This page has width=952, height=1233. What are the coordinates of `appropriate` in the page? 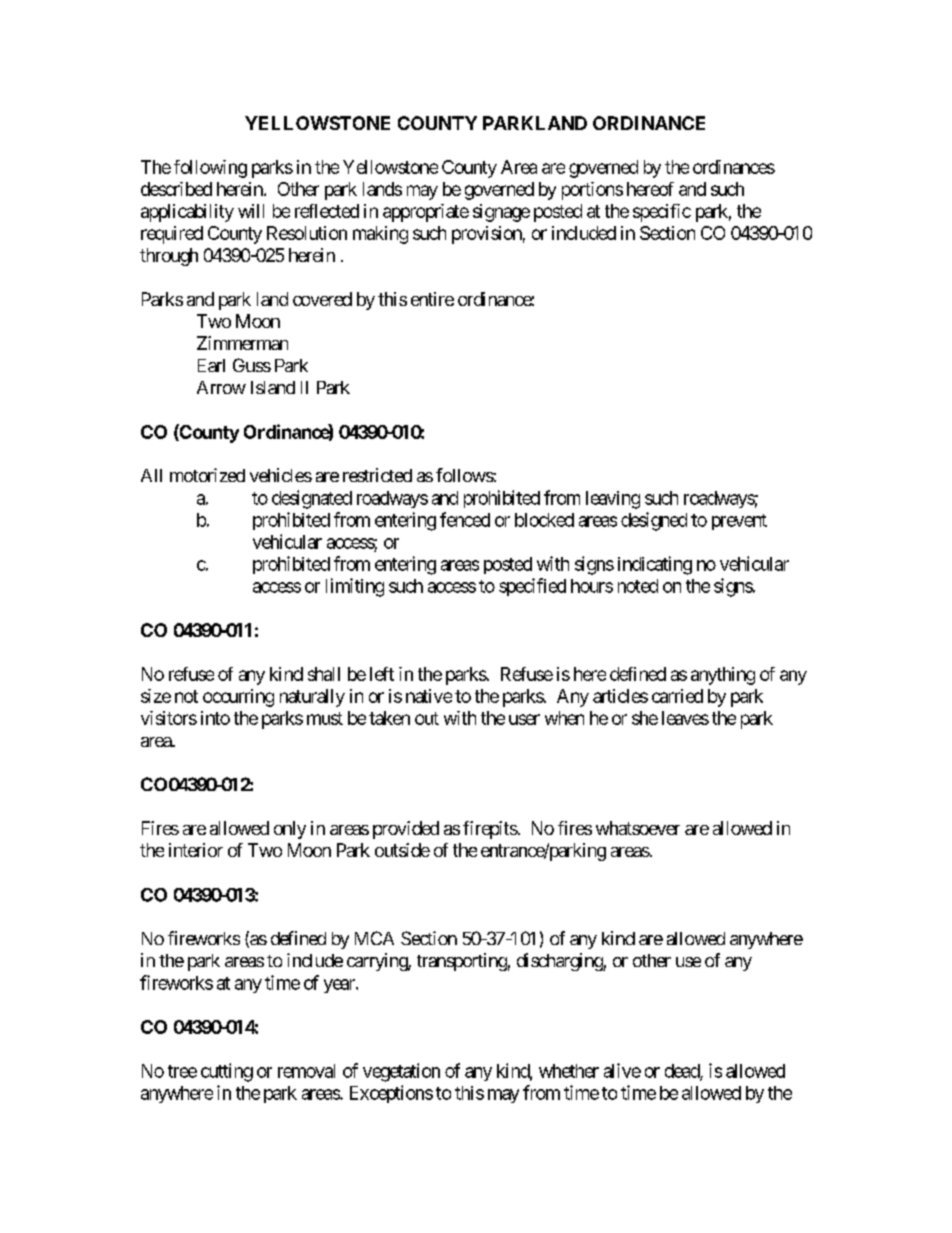 It's located at (426, 213).
